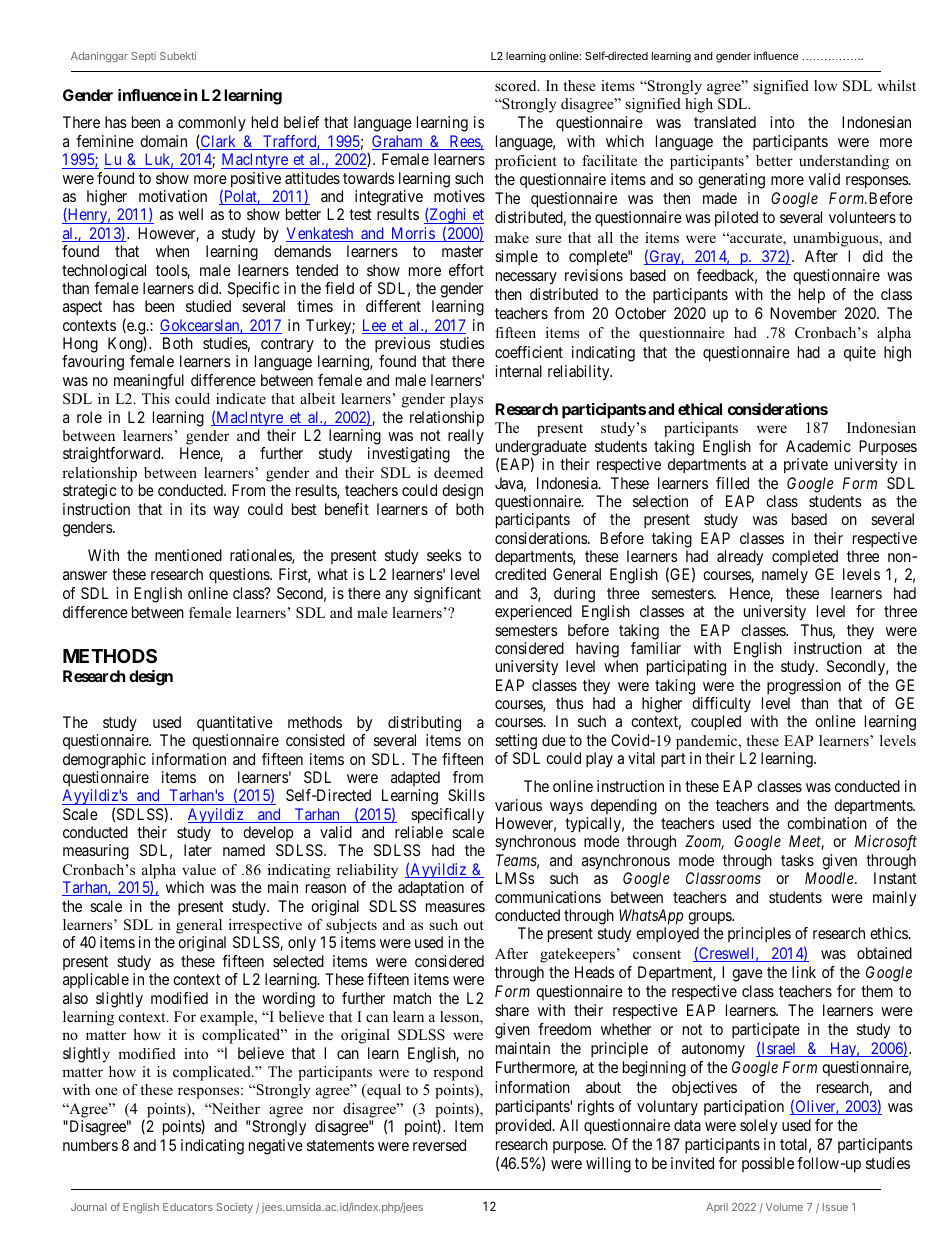 This document has width=952, height=1247. Describe the element at coordinates (458, 472) in the document. I see `deemed` at that location.
